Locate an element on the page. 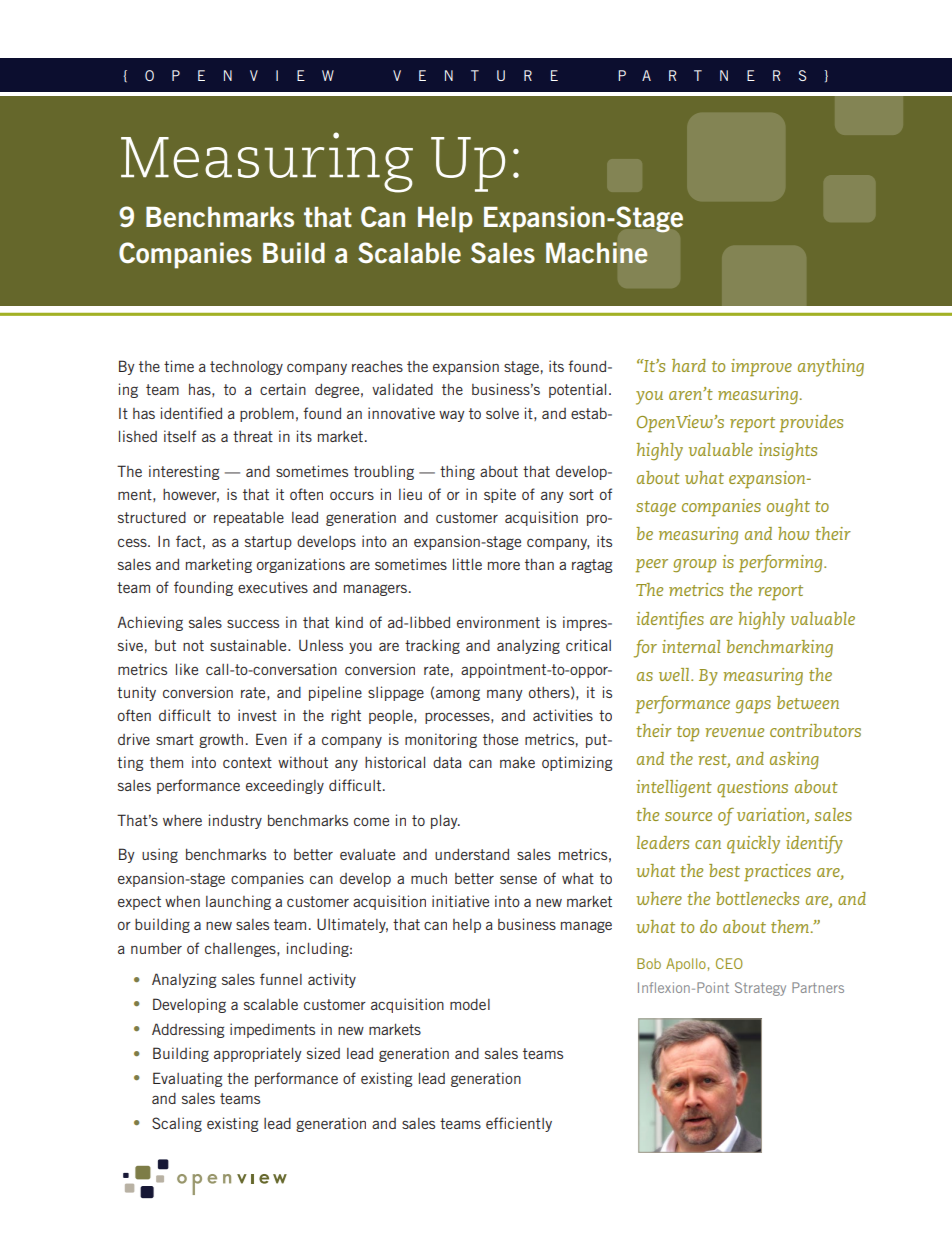 The image size is (952, 1233). gaps is located at coordinates (753, 707).
